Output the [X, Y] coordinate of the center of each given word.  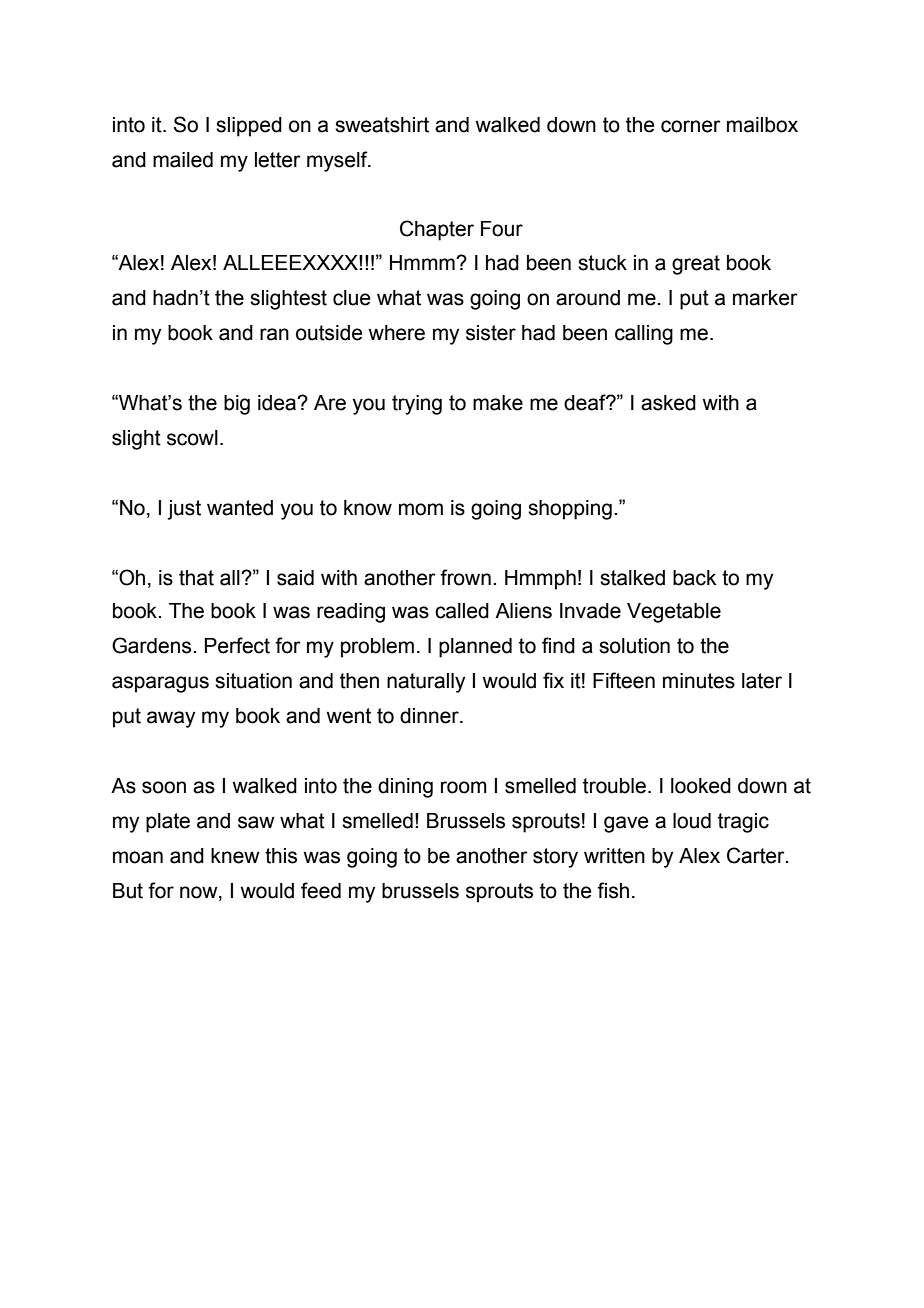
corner [691, 126]
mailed [183, 160]
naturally [426, 683]
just [184, 510]
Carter [757, 855]
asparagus [160, 684]
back [695, 578]
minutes [699, 681]
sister [491, 333]
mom [421, 509]
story [555, 858]
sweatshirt [382, 125]
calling [644, 335]
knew [235, 856]
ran [274, 334]
